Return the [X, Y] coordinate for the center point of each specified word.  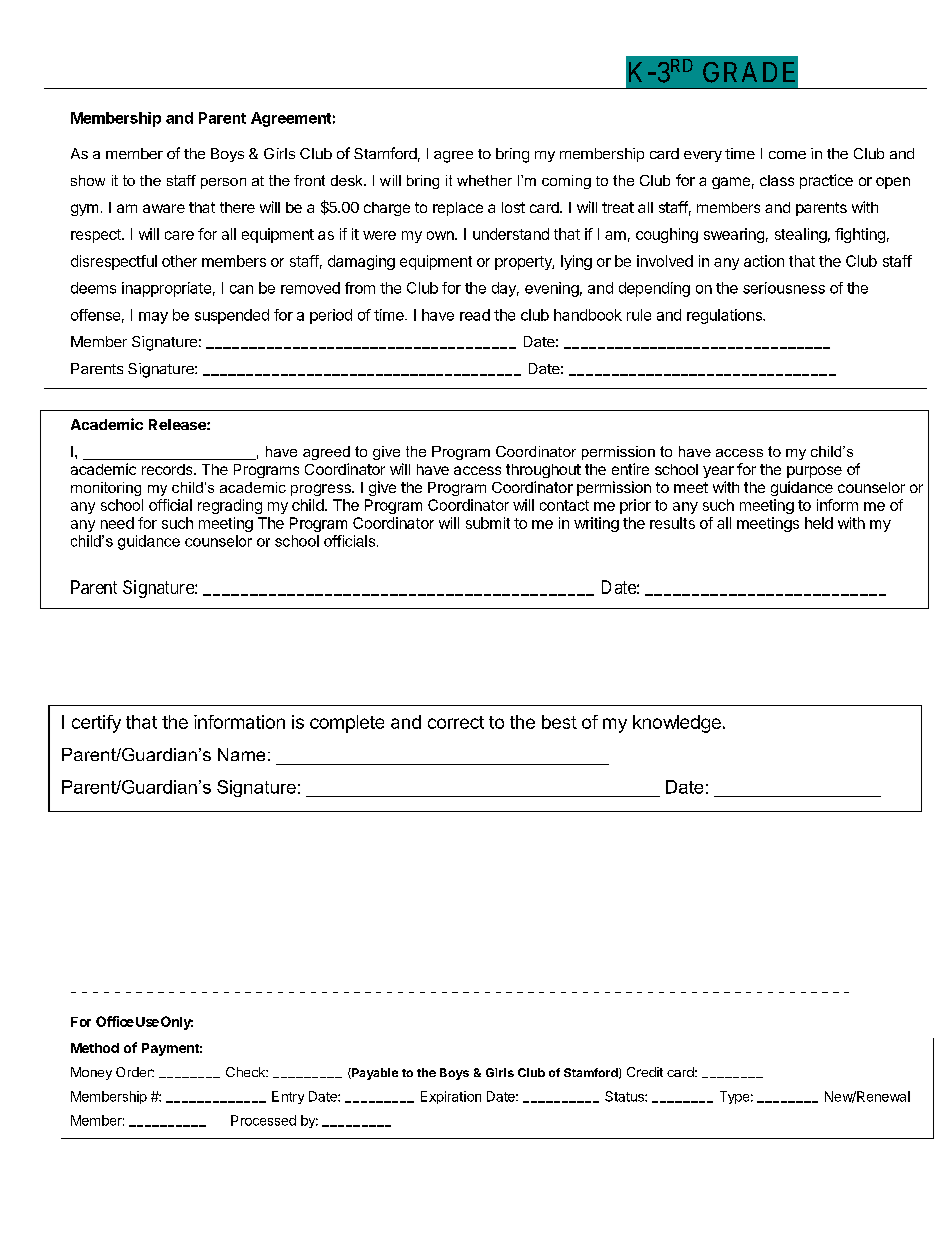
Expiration [451, 1097]
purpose [814, 472]
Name [241, 754]
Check [246, 1072]
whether [484, 180]
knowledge [677, 724]
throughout [543, 471]
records [168, 469]
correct [456, 722]
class [777, 180]
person [223, 183]
